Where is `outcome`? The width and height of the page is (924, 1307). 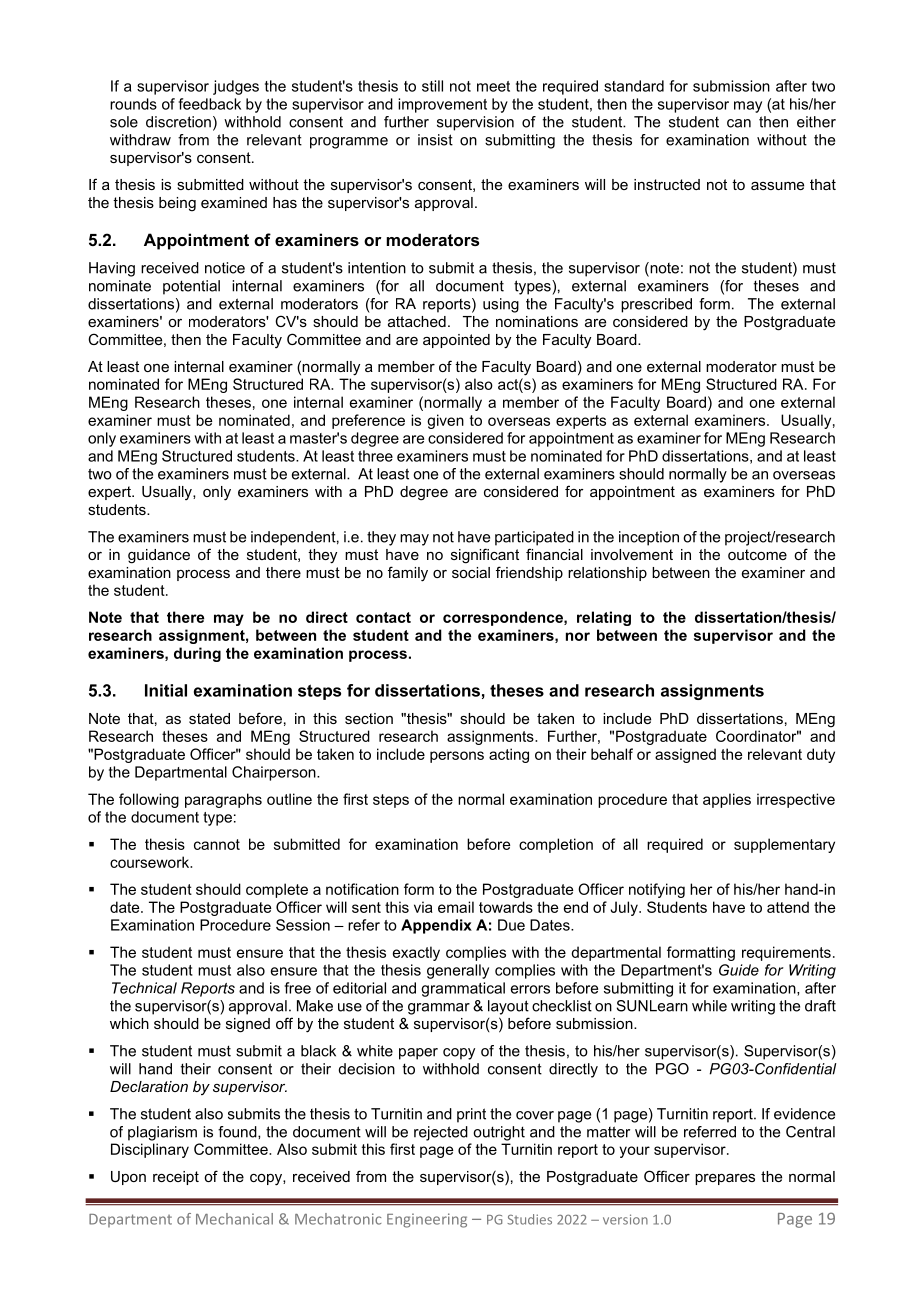
outcome is located at coordinates (757, 554).
